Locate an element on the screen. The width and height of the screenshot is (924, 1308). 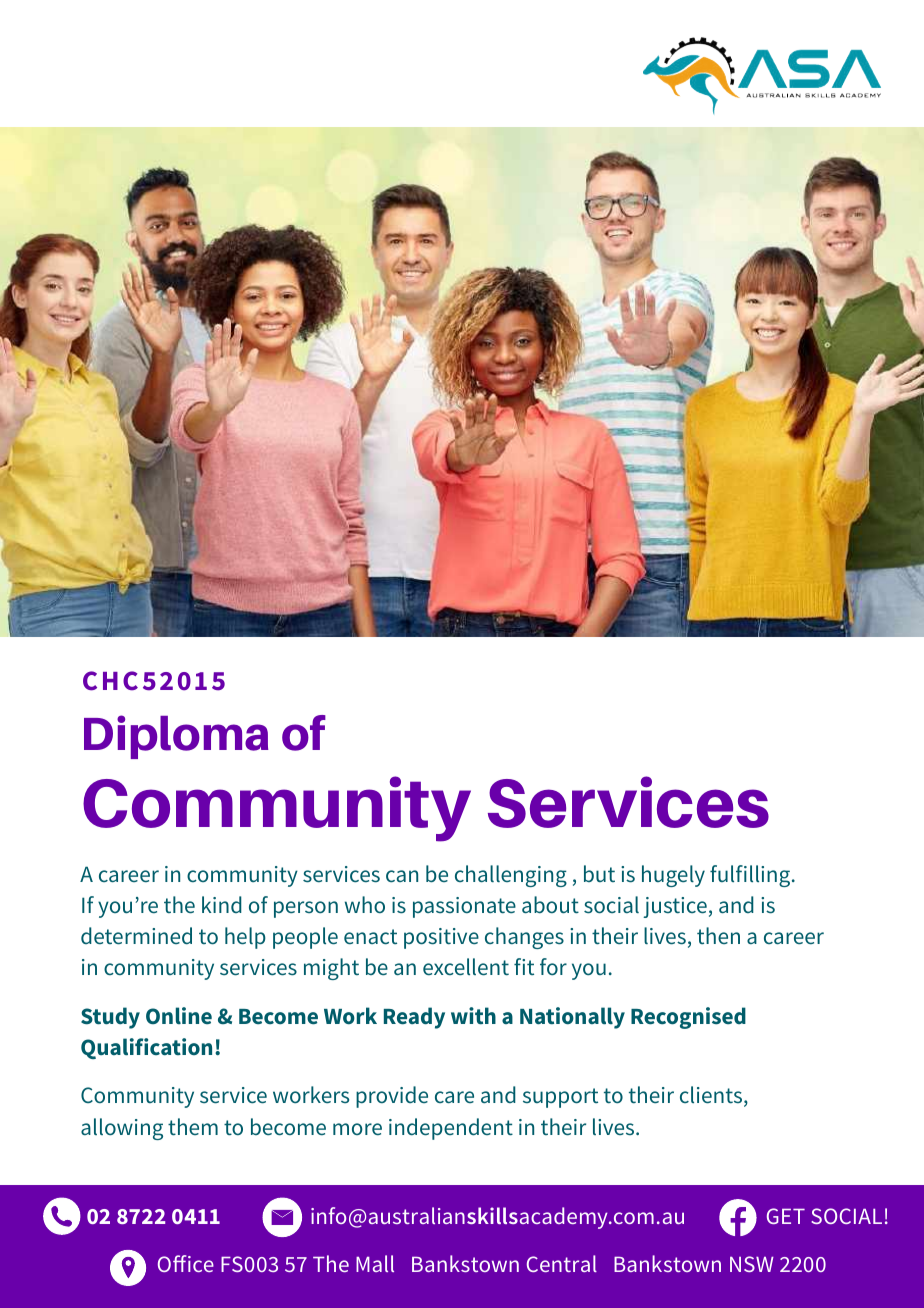
Online is located at coordinates (179, 1015).
